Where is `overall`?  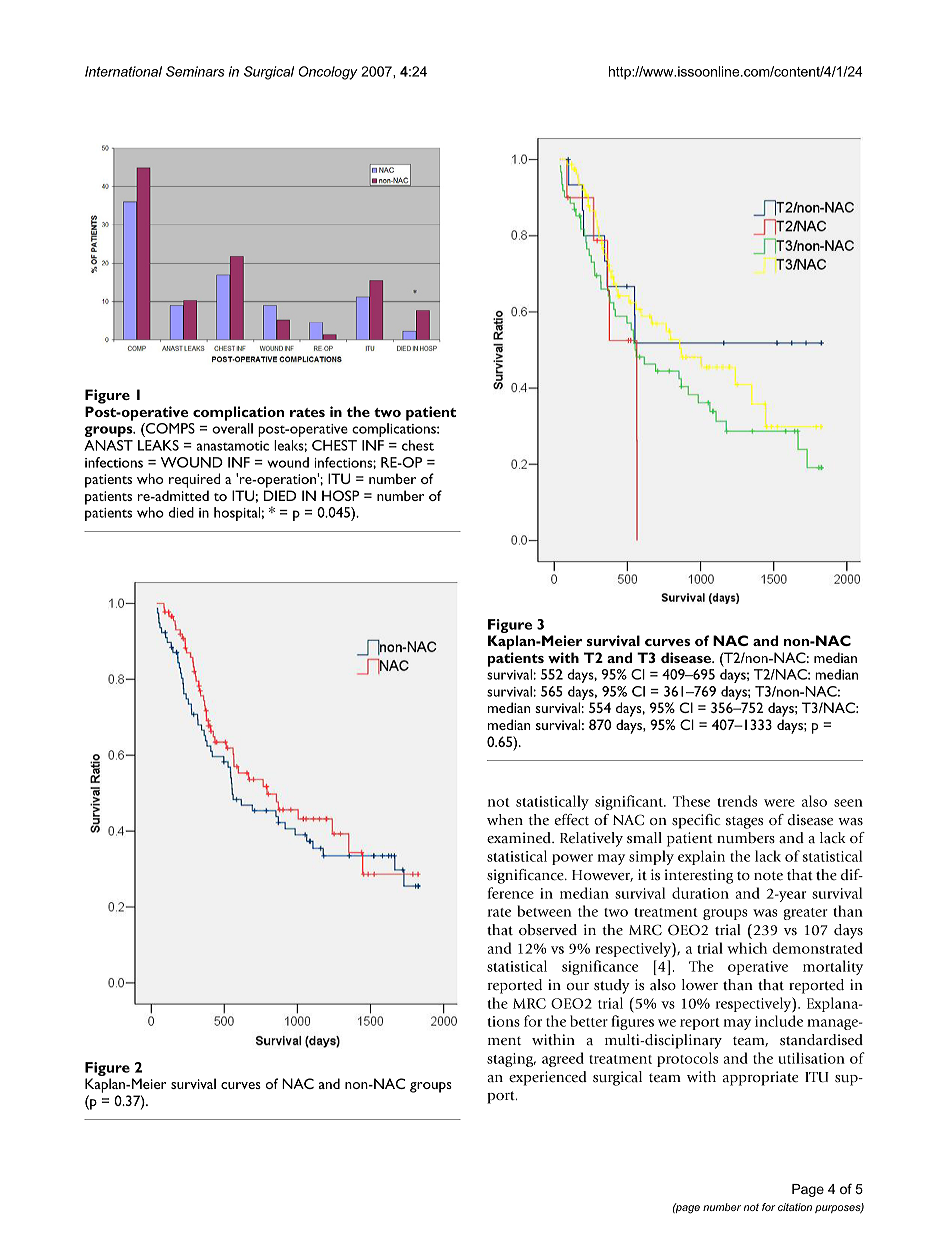
overall is located at coordinates (232, 428).
